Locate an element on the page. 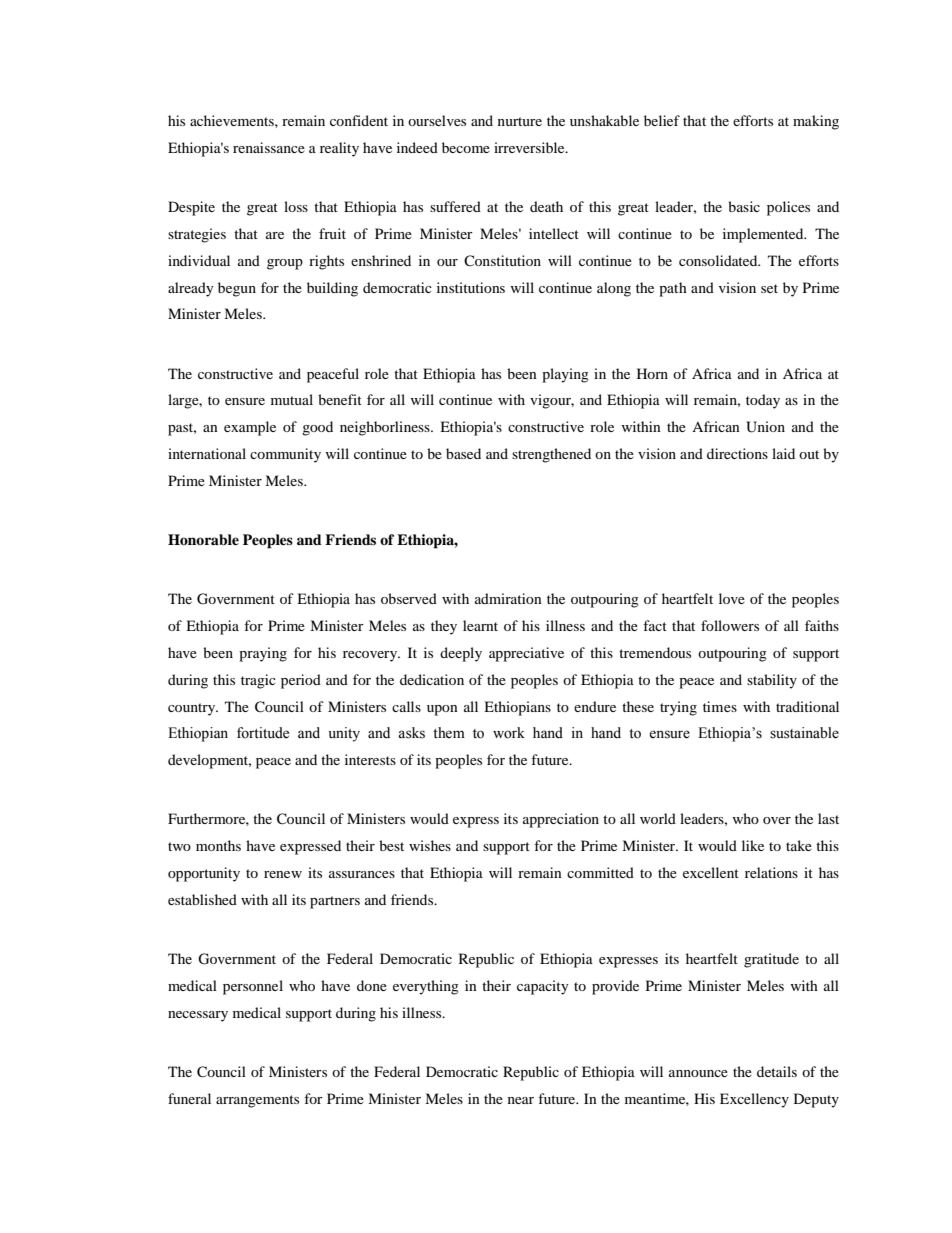 This document has width=952, height=1233. irreversible is located at coordinates (530, 147).
